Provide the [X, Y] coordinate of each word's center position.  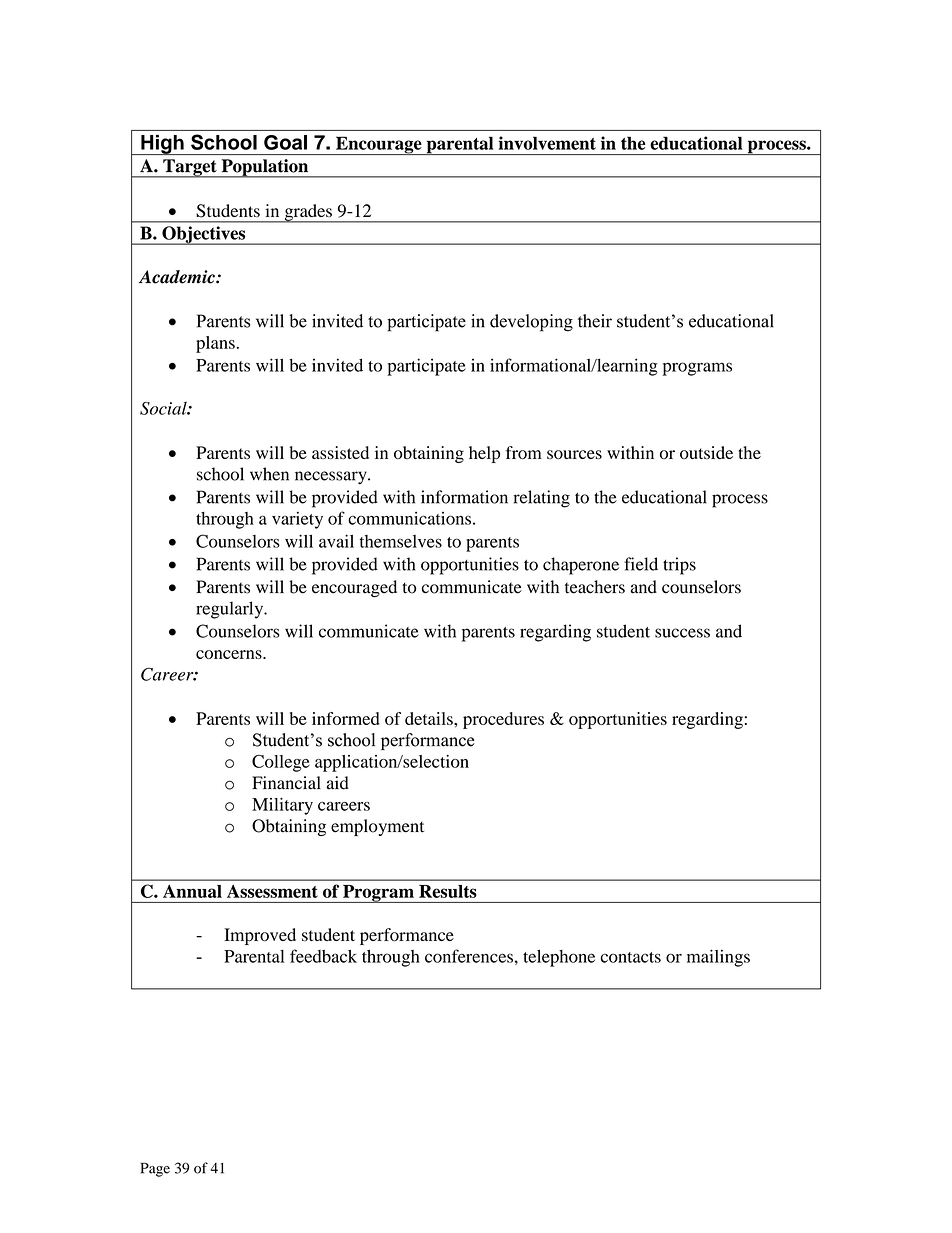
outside [706, 452]
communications [409, 518]
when [269, 474]
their [595, 321]
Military [282, 806]
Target [190, 168]
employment [377, 827]
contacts [630, 957]
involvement [547, 143]
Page [155, 1169]
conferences [469, 956]
